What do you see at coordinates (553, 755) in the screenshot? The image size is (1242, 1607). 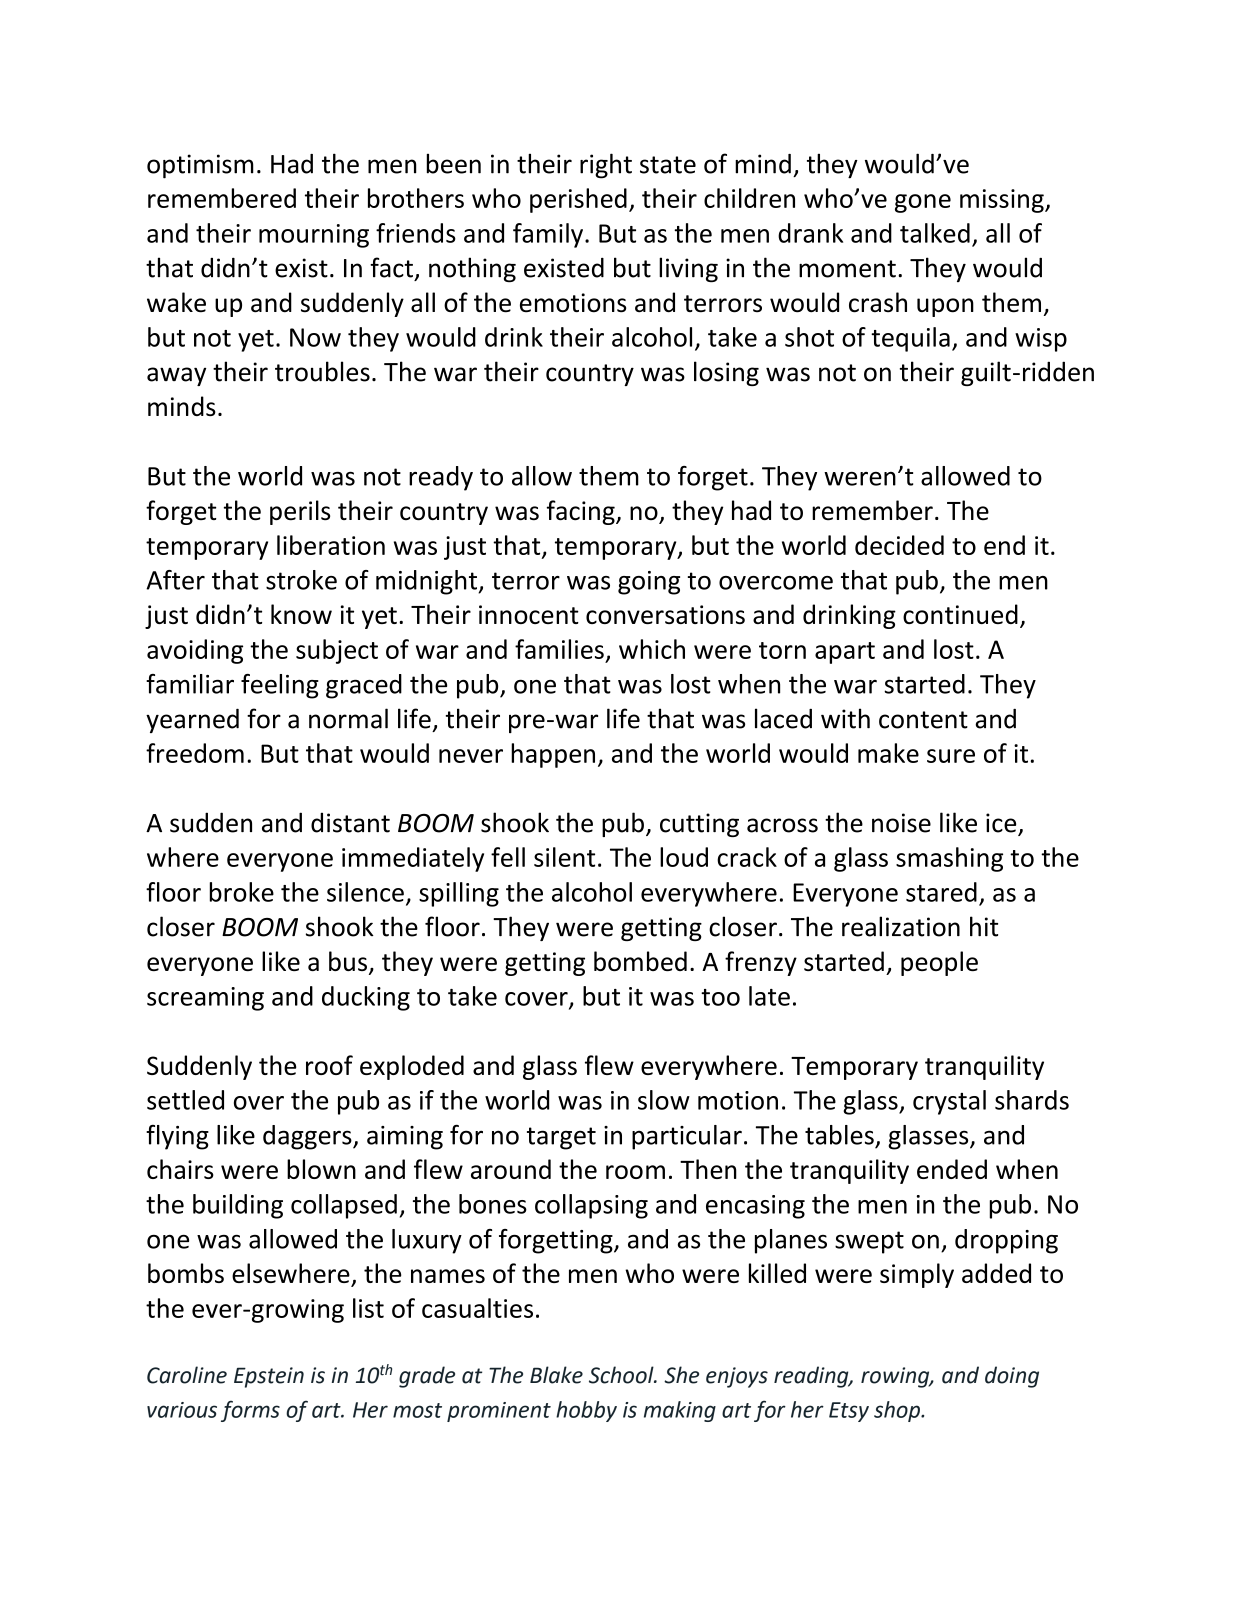 I see `happen` at bounding box center [553, 755].
